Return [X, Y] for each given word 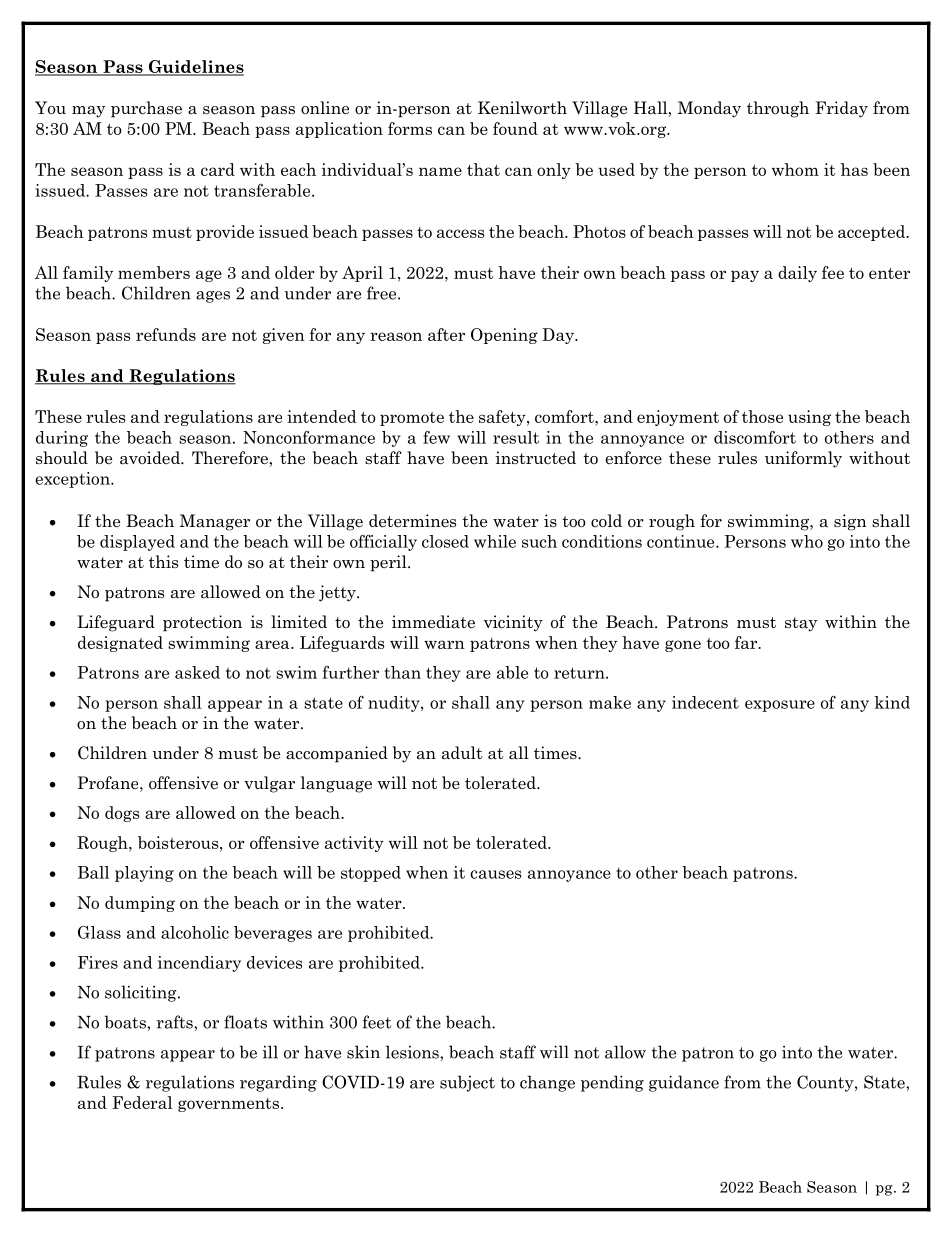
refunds [166, 334]
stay [801, 624]
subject [467, 1083]
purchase [146, 109]
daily [797, 274]
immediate [433, 622]
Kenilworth [522, 107]
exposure [780, 706]
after [446, 334]
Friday [841, 109]
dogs [122, 814]
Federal [142, 1102]
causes [495, 874]
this [163, 561]
